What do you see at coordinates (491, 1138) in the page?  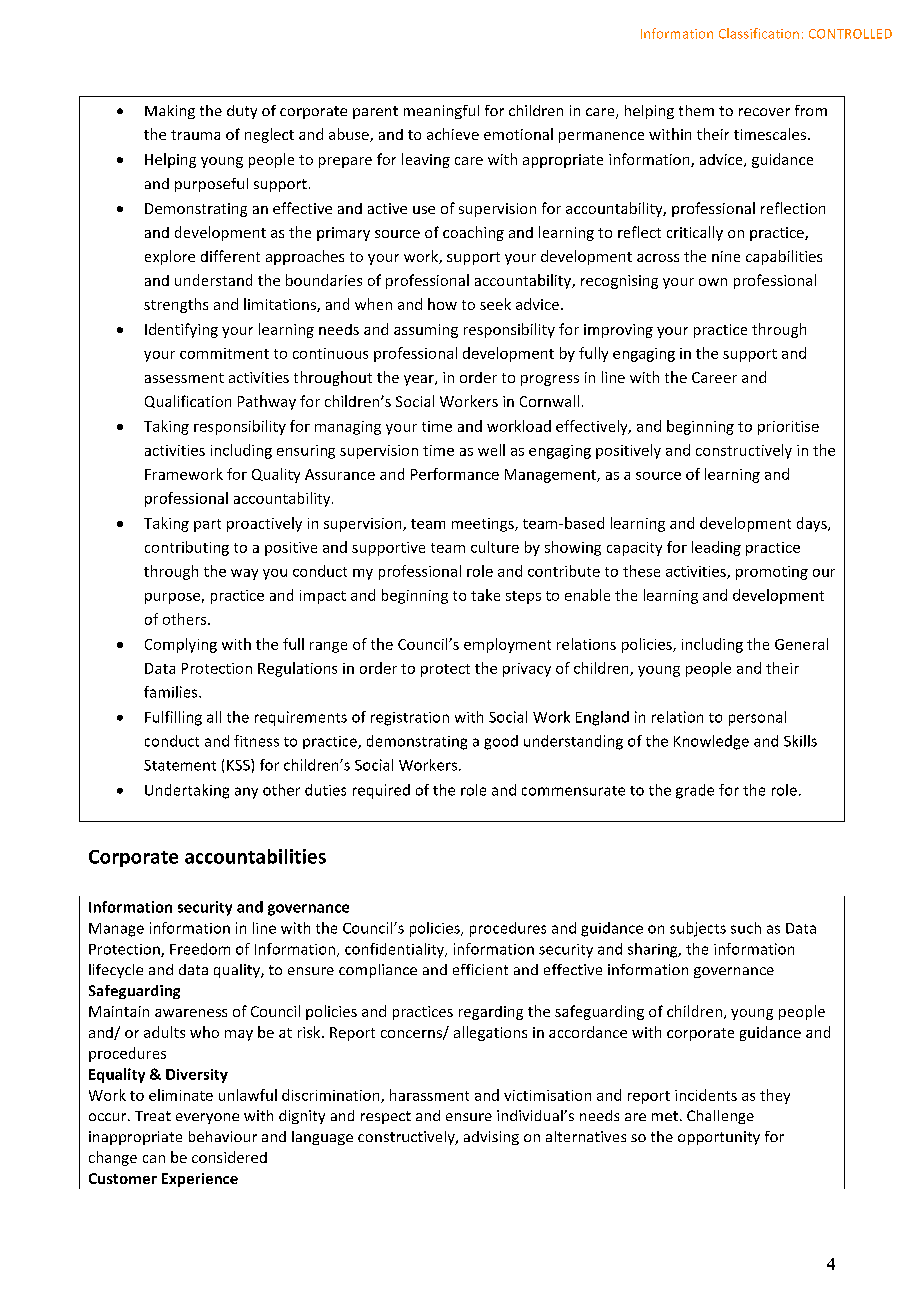 I see `advising` at bounding box center [491, 1138].
